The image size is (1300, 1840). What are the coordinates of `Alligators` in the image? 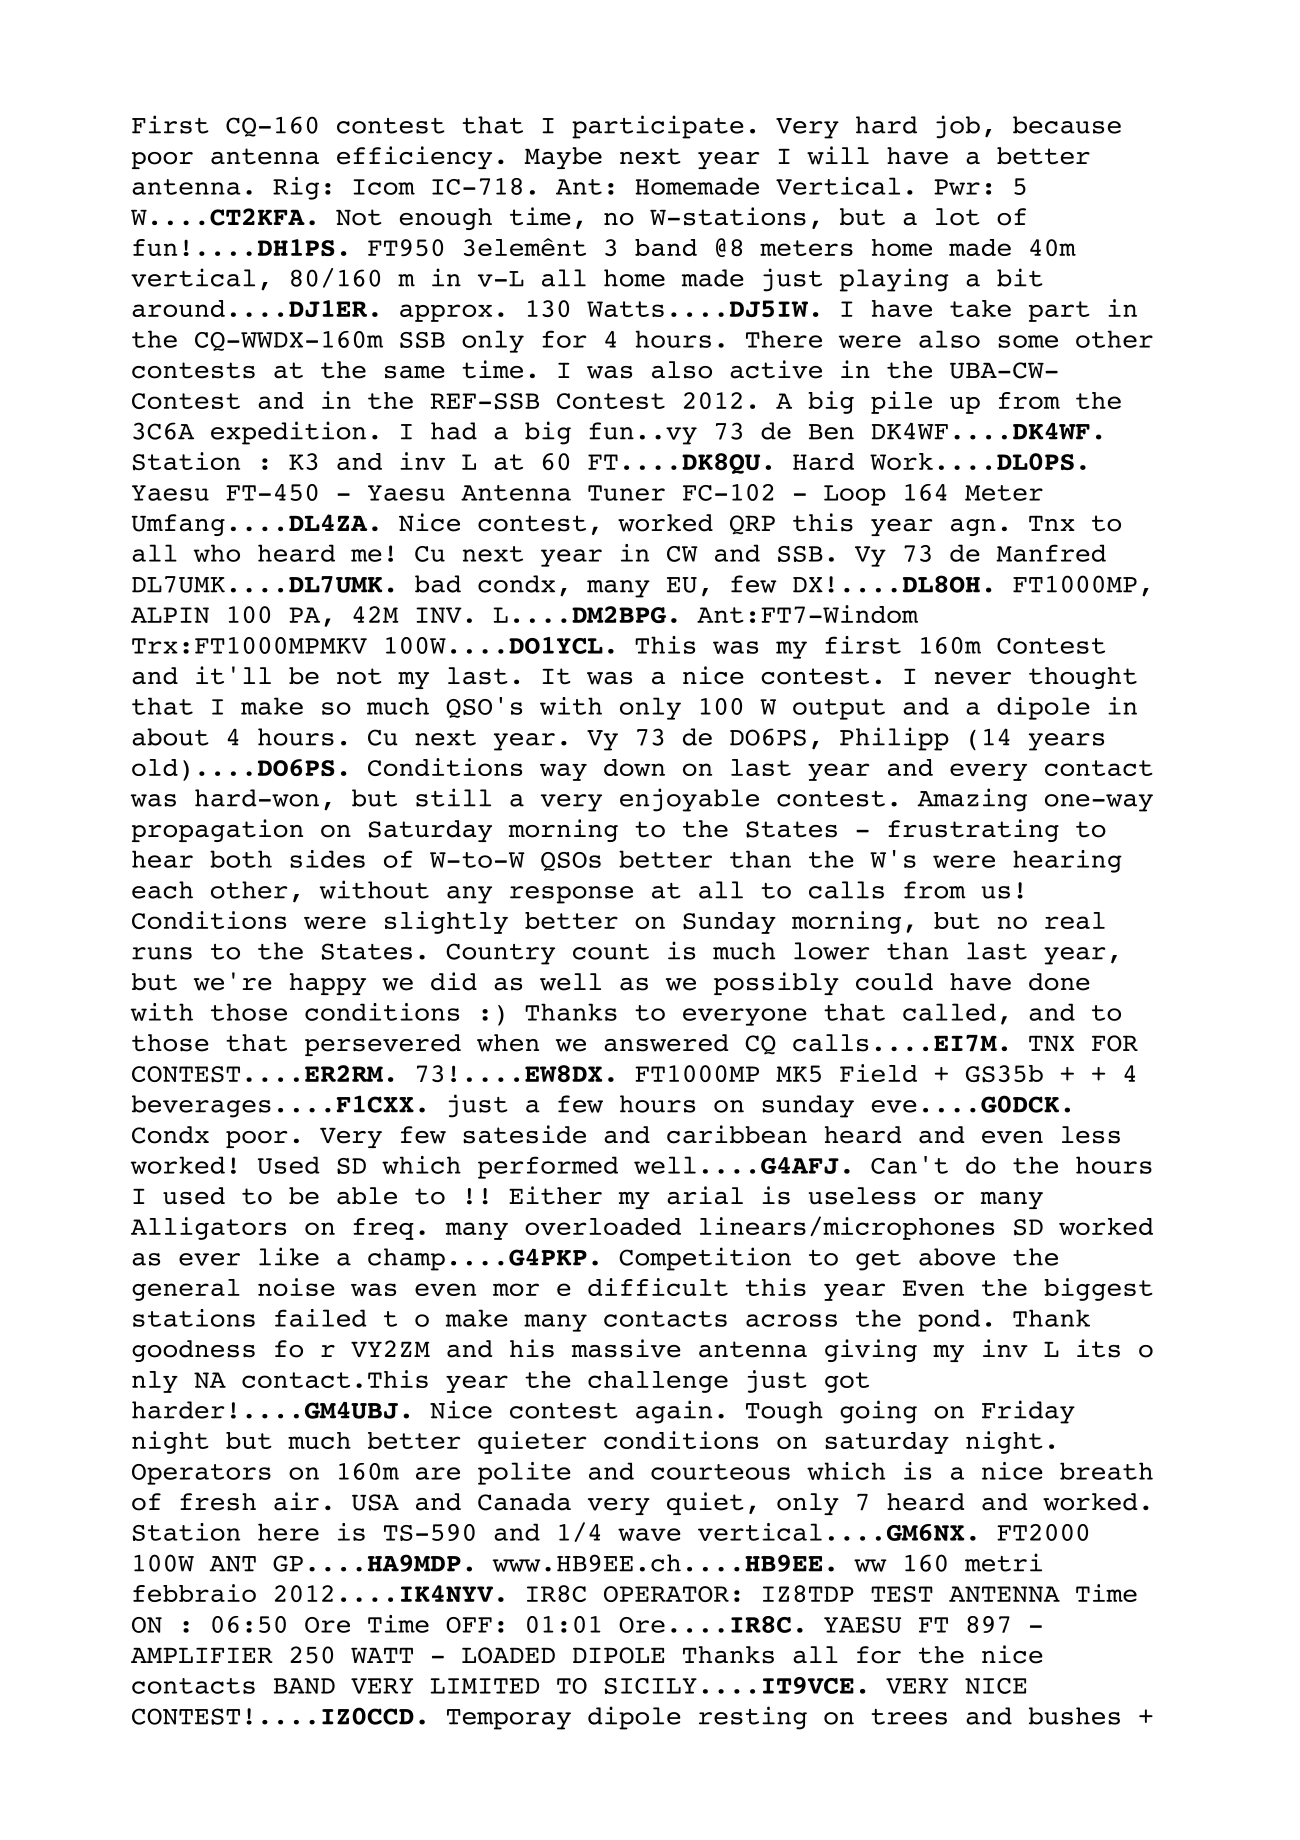 It's located at (208, 1228).
